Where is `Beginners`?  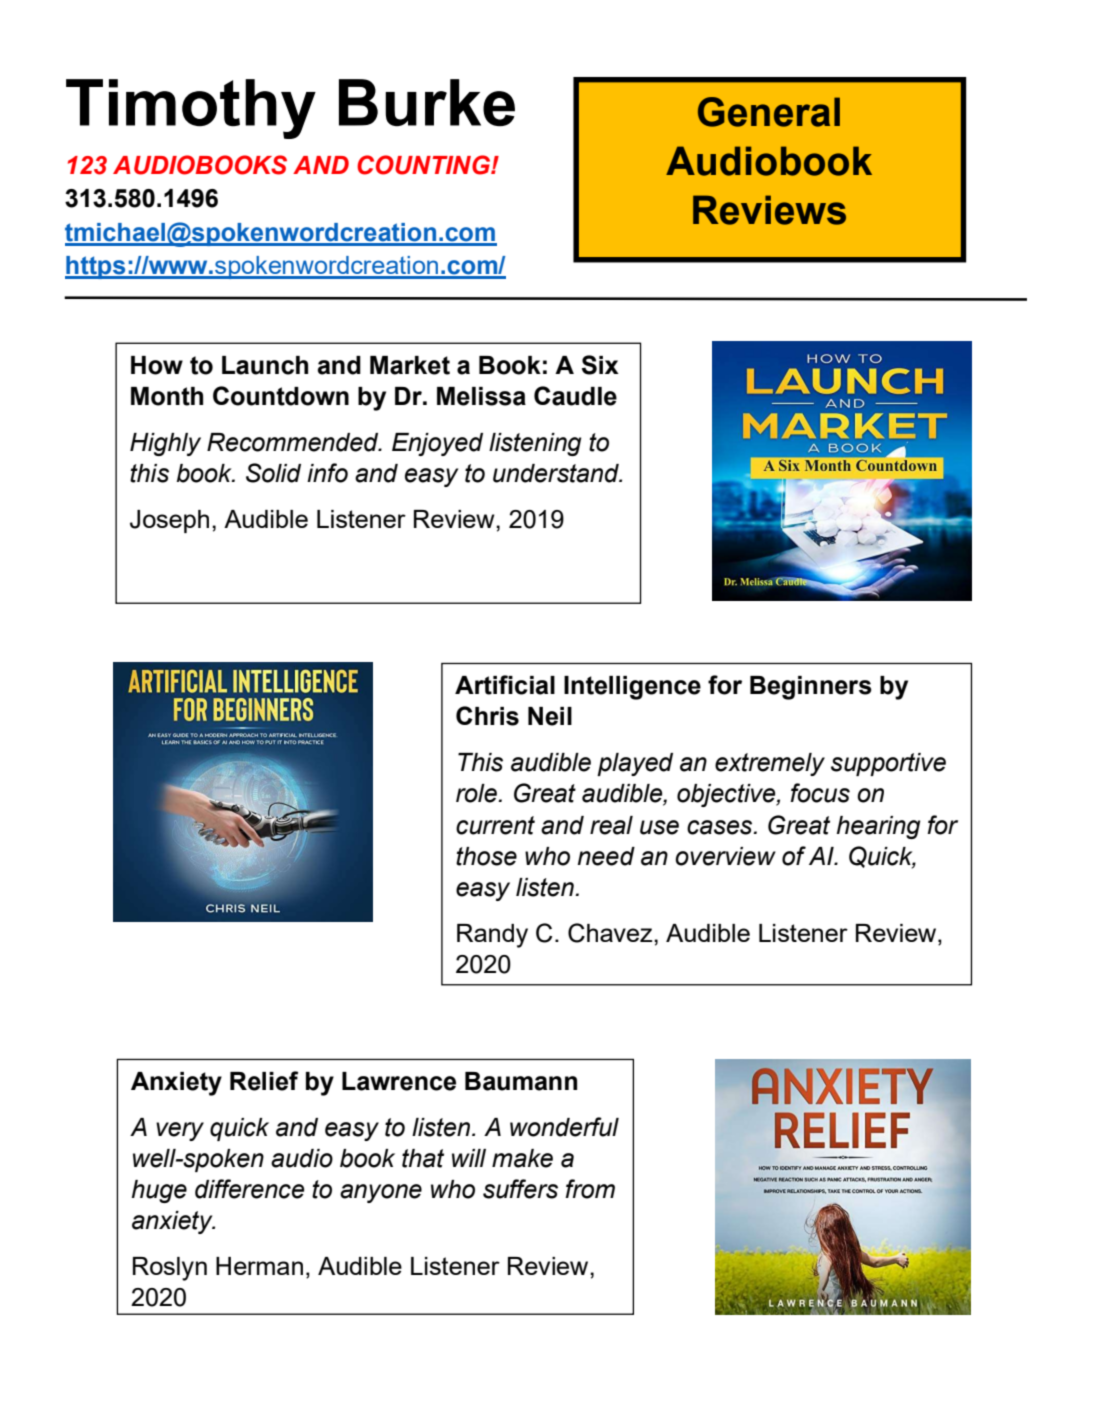 Beginners is located at coordinates (811, 688).
